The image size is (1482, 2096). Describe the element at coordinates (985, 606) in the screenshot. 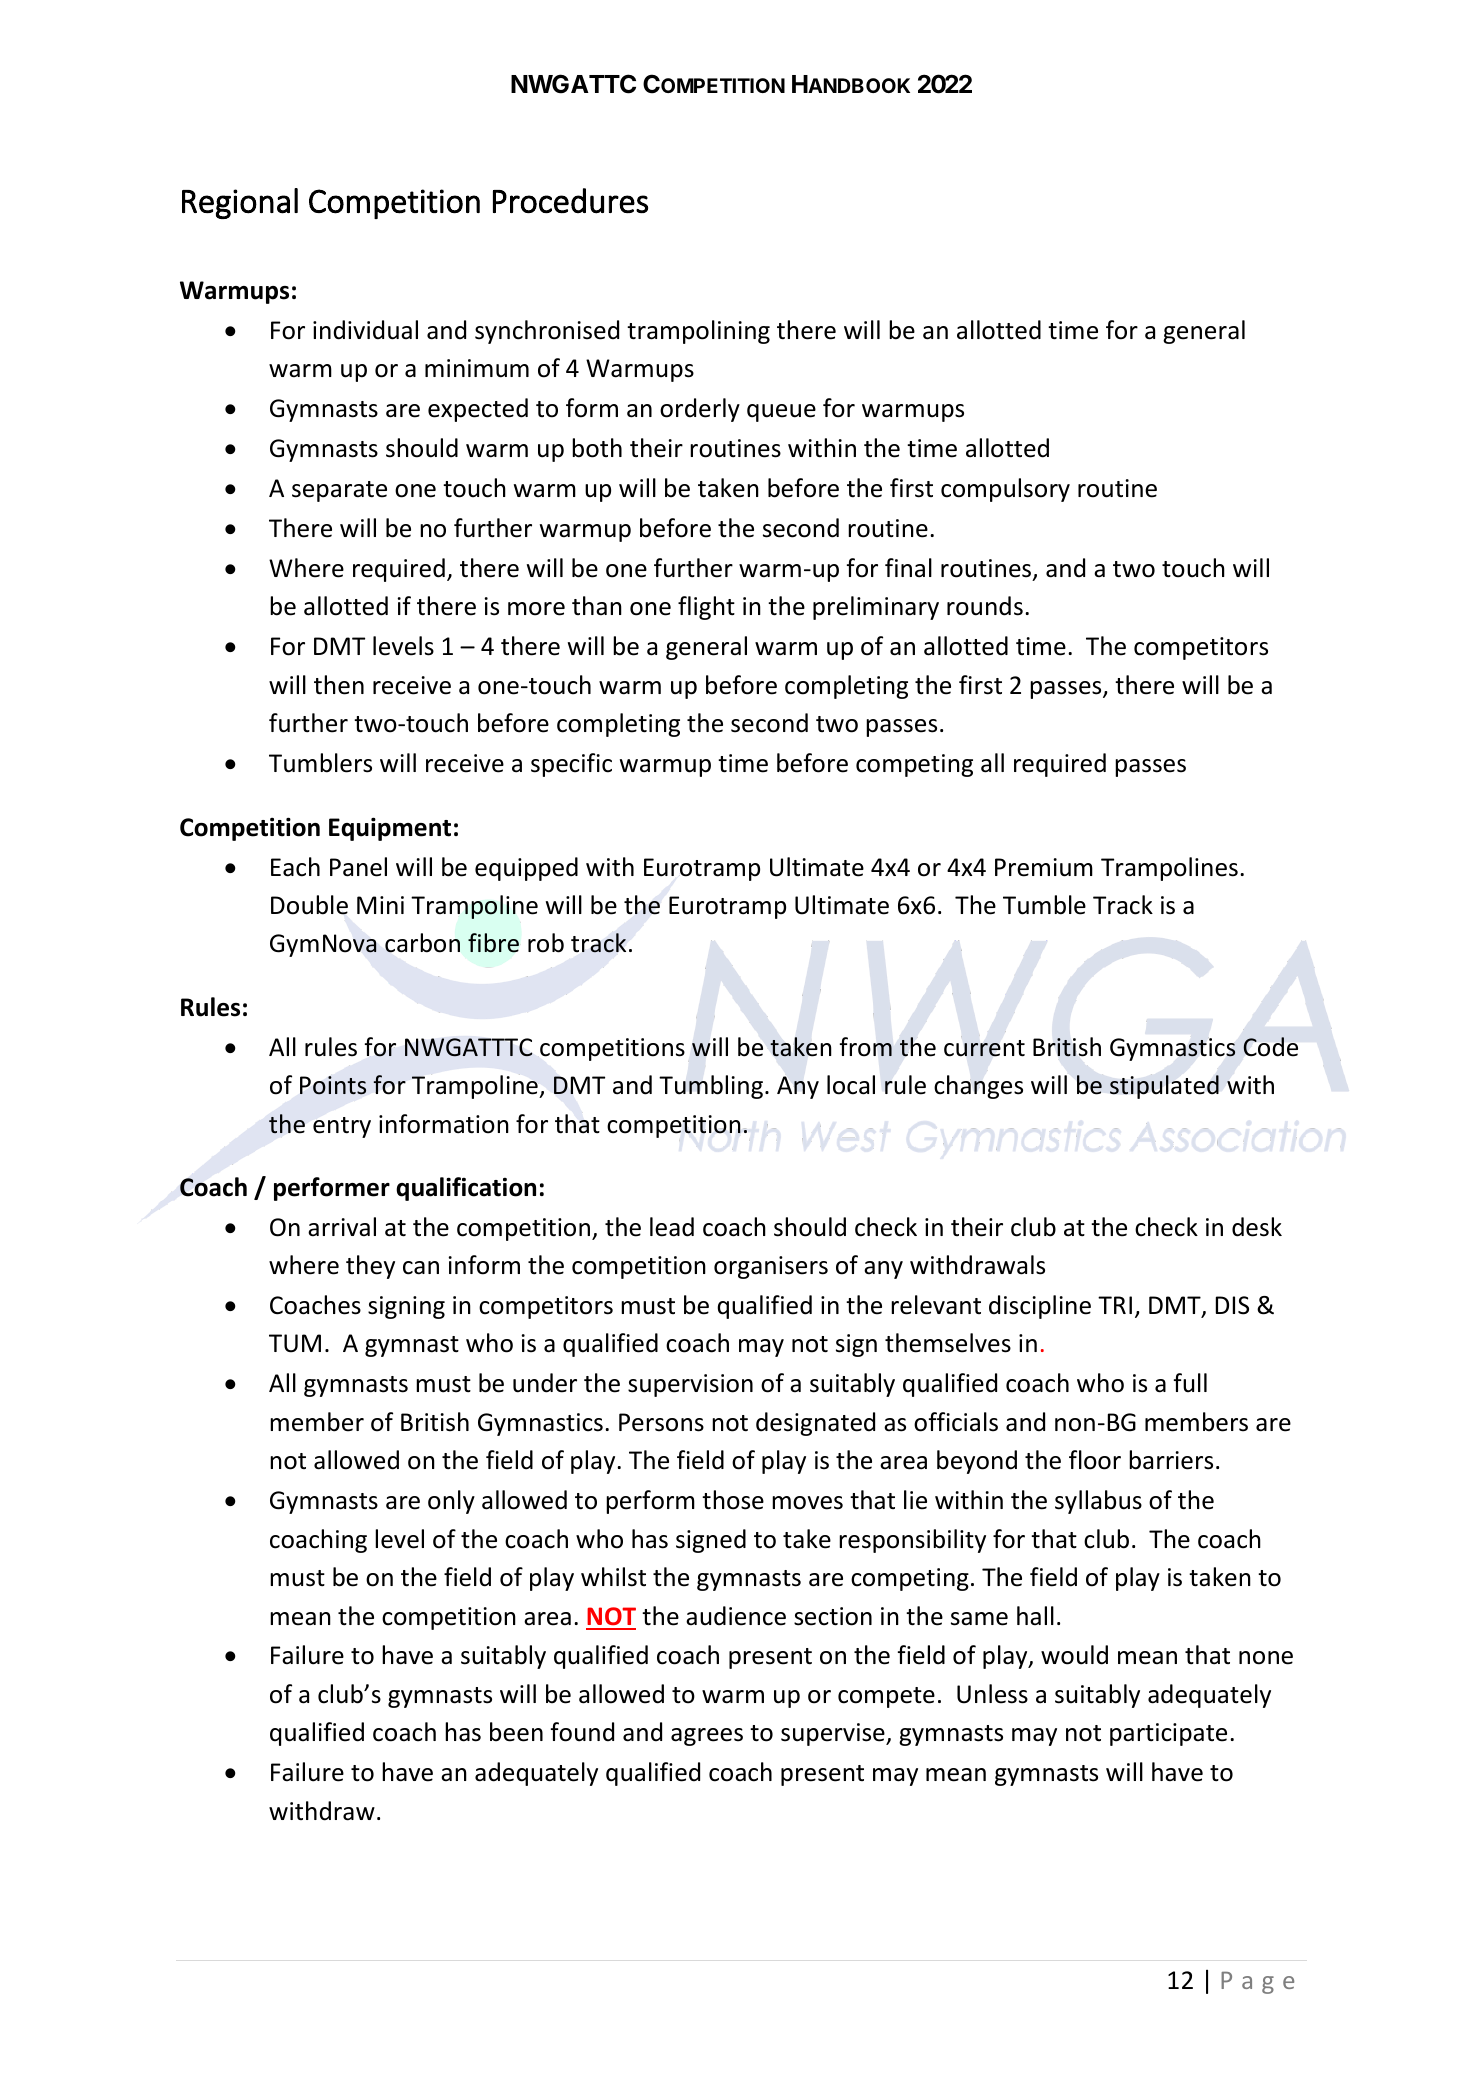

I see `rounds` at that location.
